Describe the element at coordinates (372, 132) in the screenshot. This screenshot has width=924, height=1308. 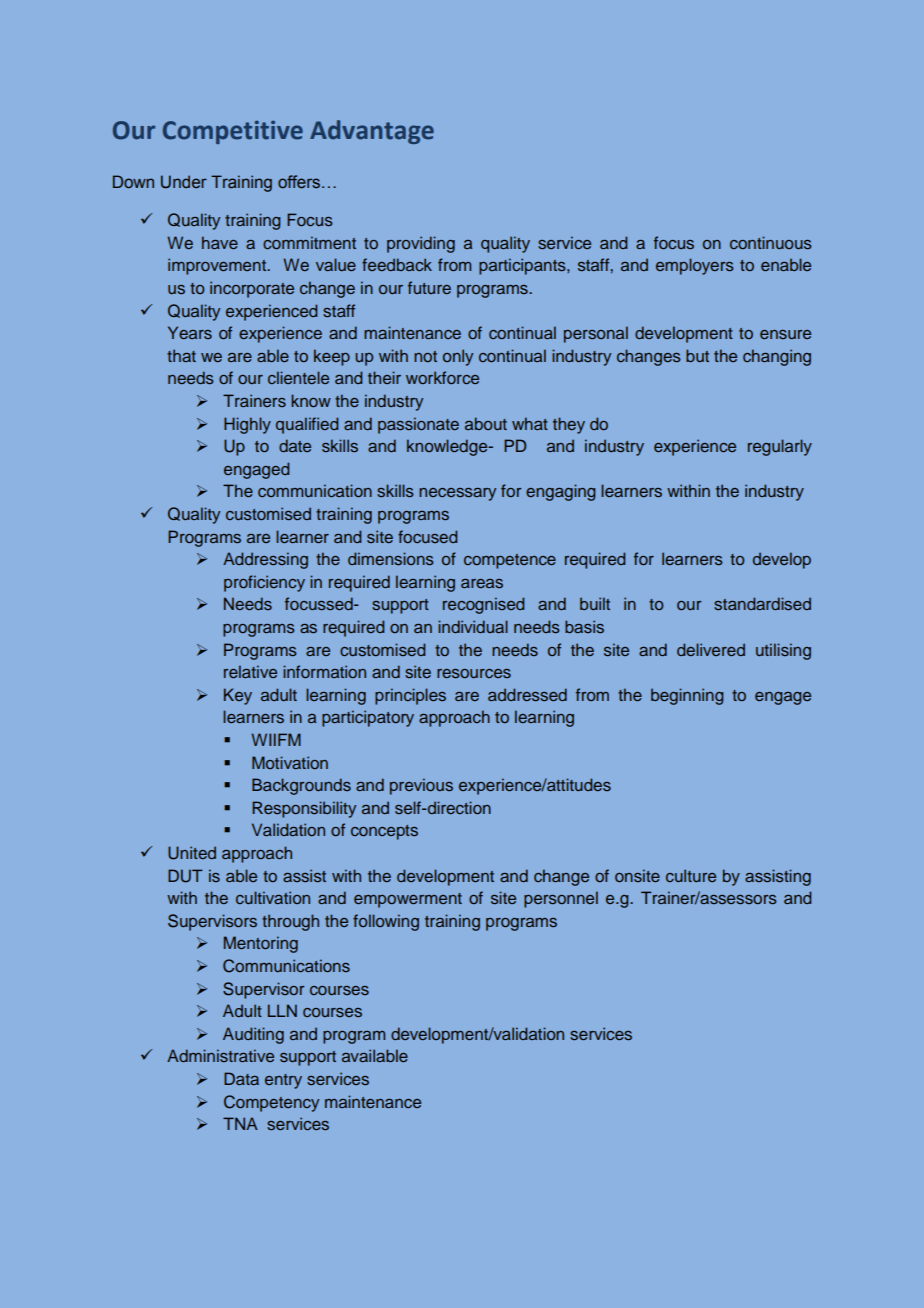
I see `Advantage` at that location.
